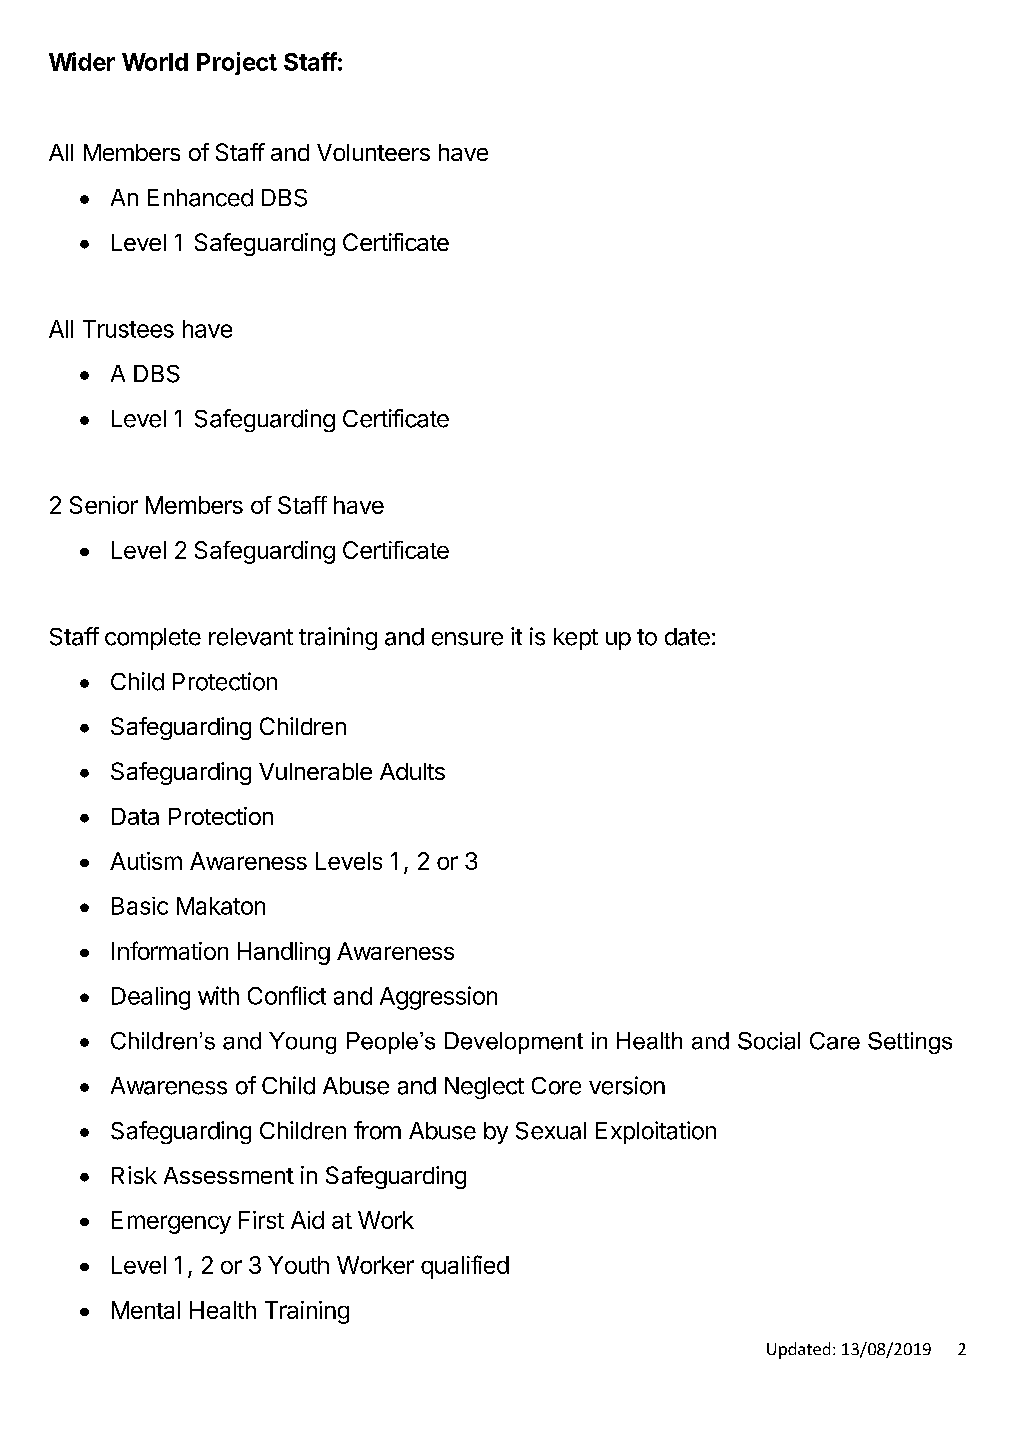 This screenshot has height=1436, width=1015. I want to click on ensure, so click(467, 639).
